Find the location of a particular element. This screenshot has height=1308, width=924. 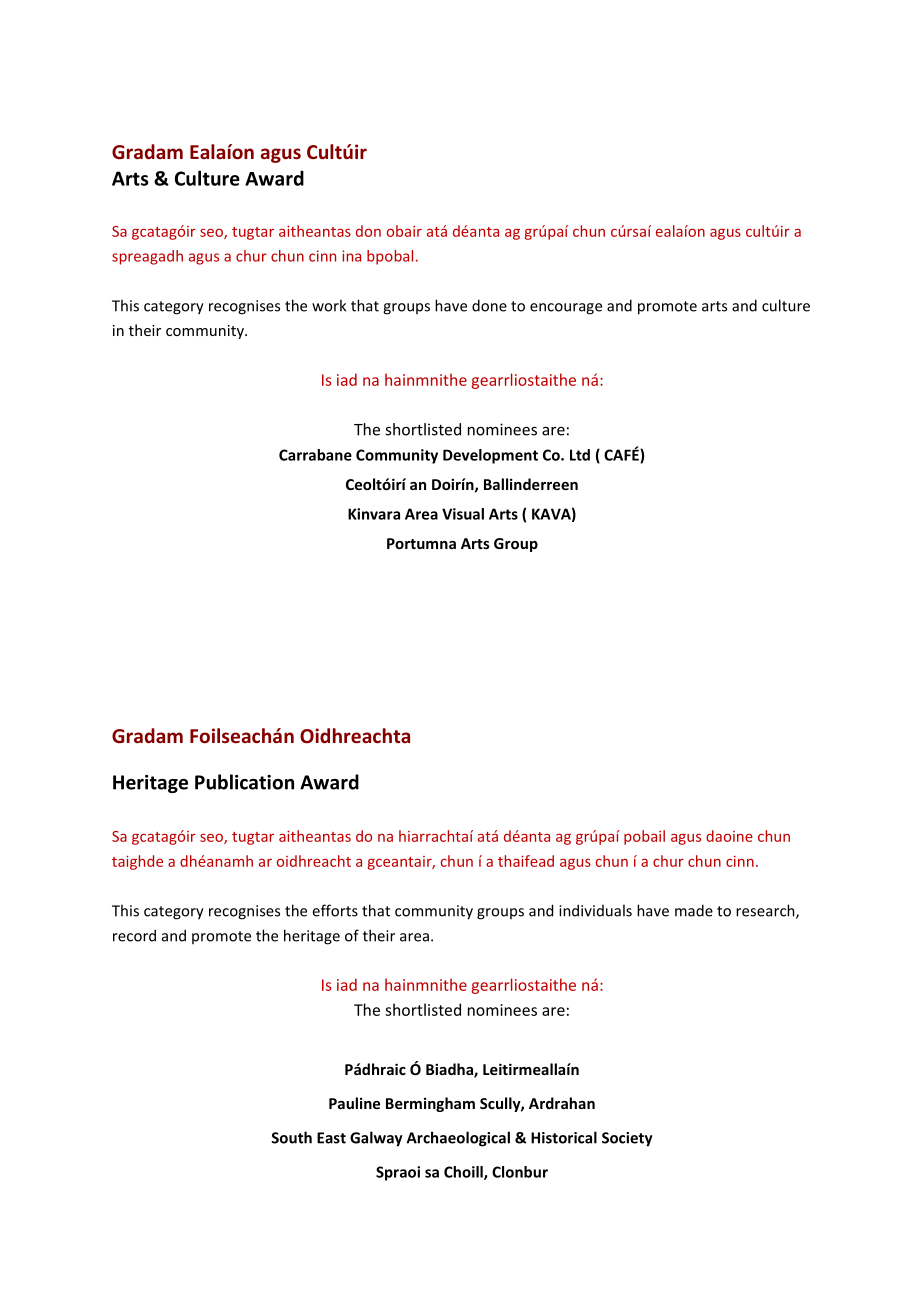

South is located at coordinates (291, 1137).
